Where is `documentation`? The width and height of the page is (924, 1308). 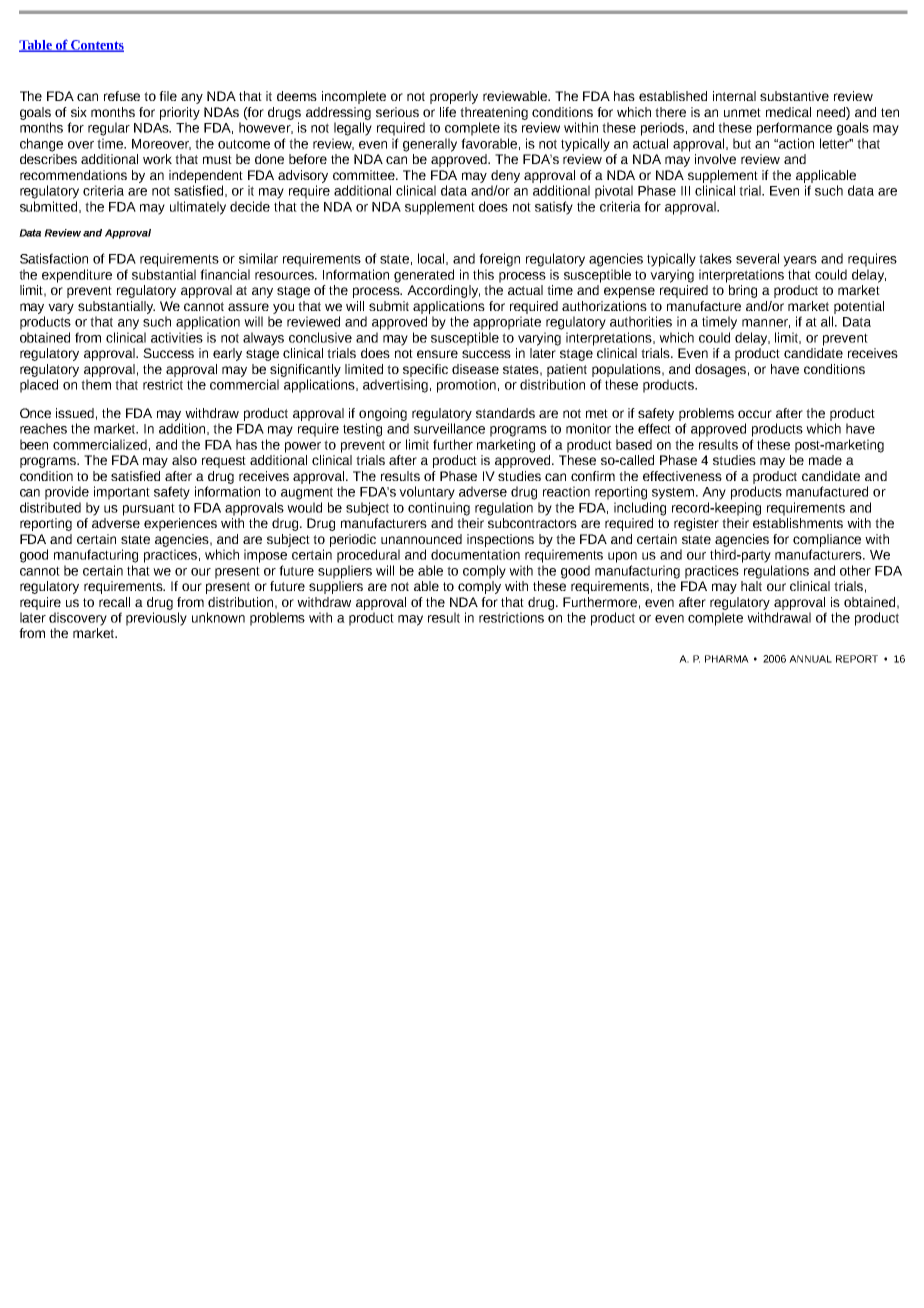 documentation is located at coordinates (475, 554).
